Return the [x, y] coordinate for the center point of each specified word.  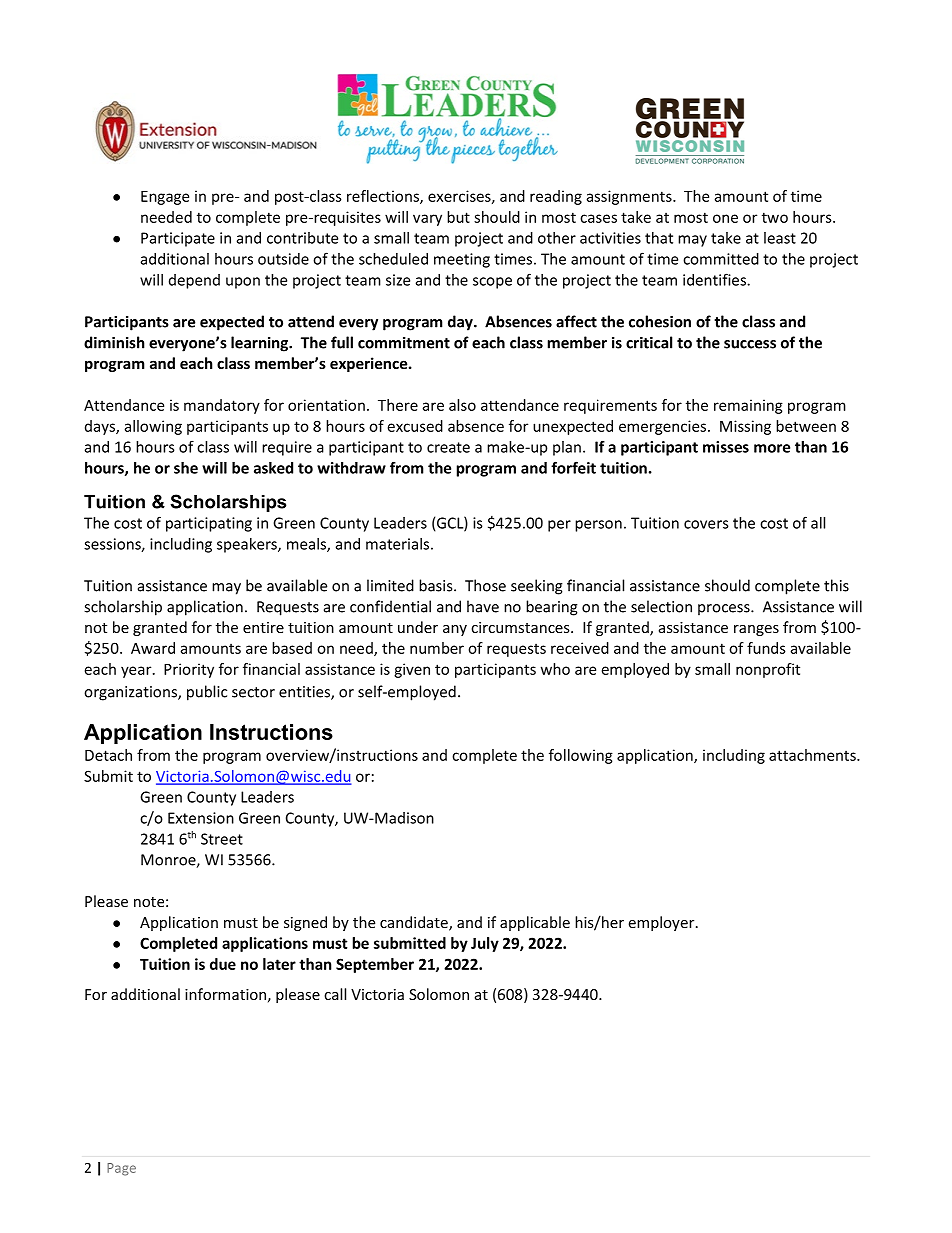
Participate [178, 239]
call [335, 994]
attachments [813, 755]
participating [209, 524]
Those [485, 585]
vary [427, 220]
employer [662, 923]
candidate [415, 923]
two [775, 217]
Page [121, 1169]
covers [706, 524]
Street [222, 839]
